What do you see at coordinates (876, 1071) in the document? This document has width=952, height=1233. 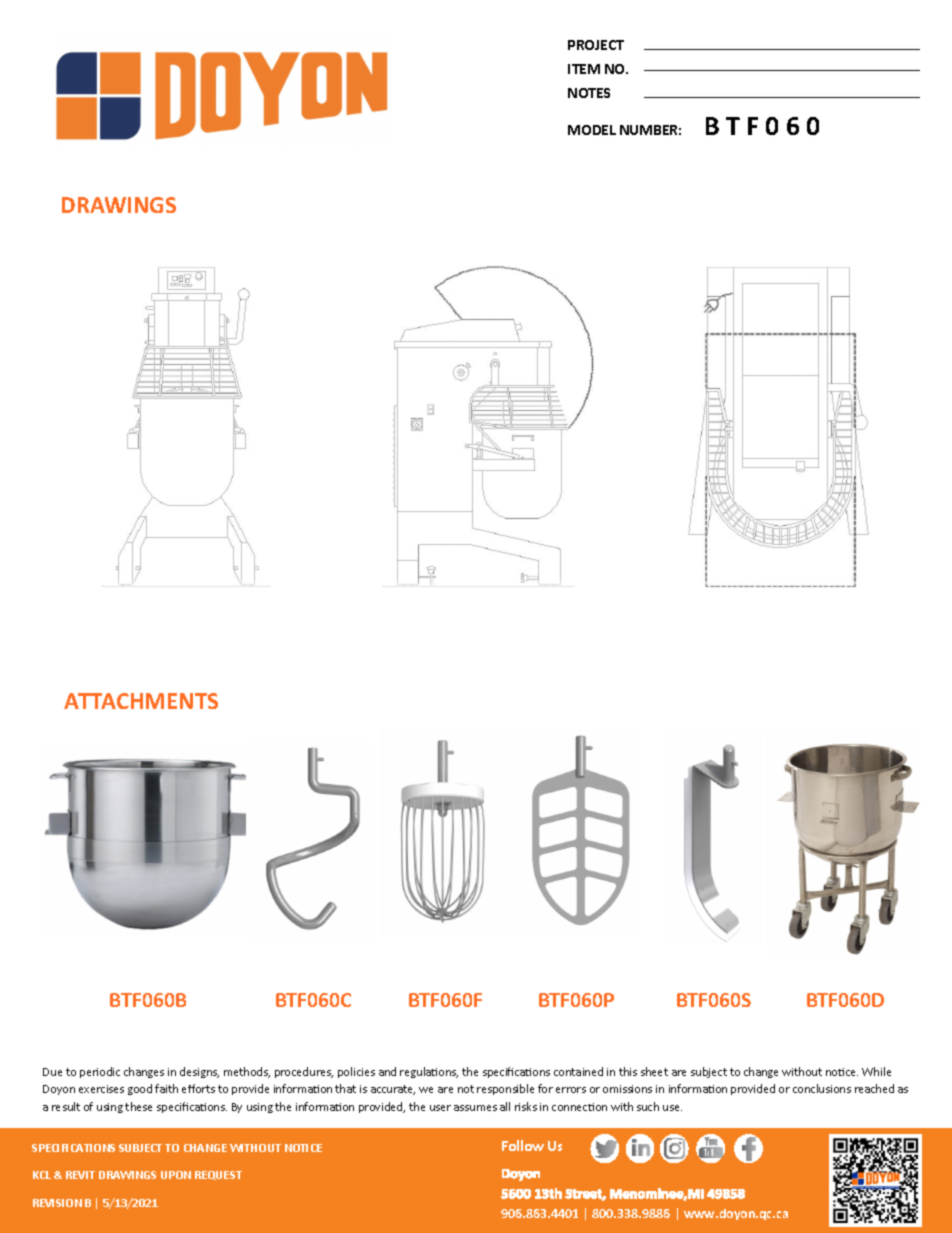 I see `While` at bounding box center [876, 1071].
